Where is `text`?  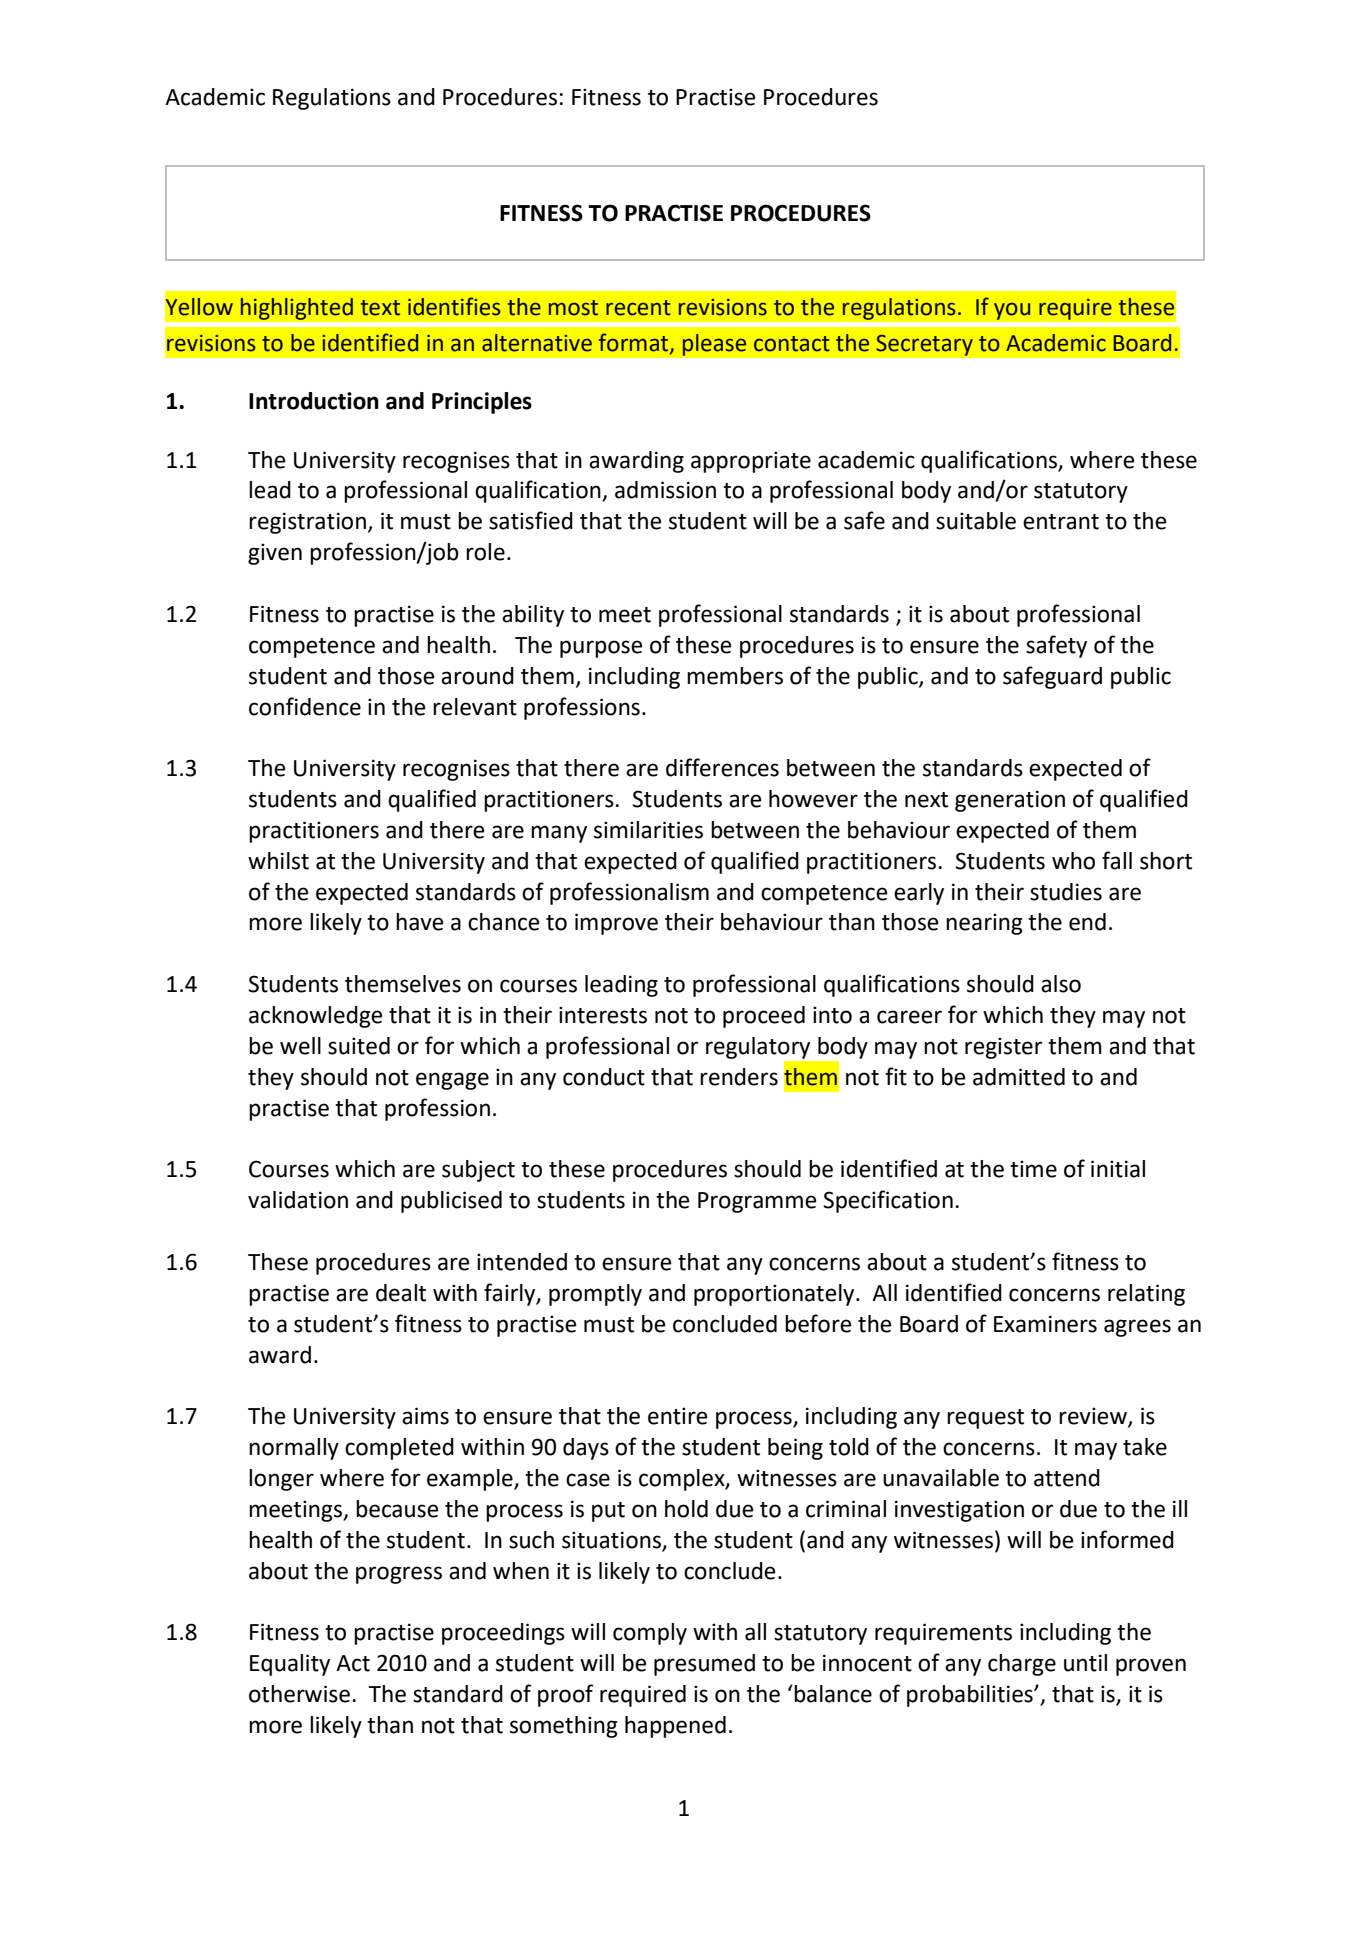
text is located at coordinates (380, 308).
